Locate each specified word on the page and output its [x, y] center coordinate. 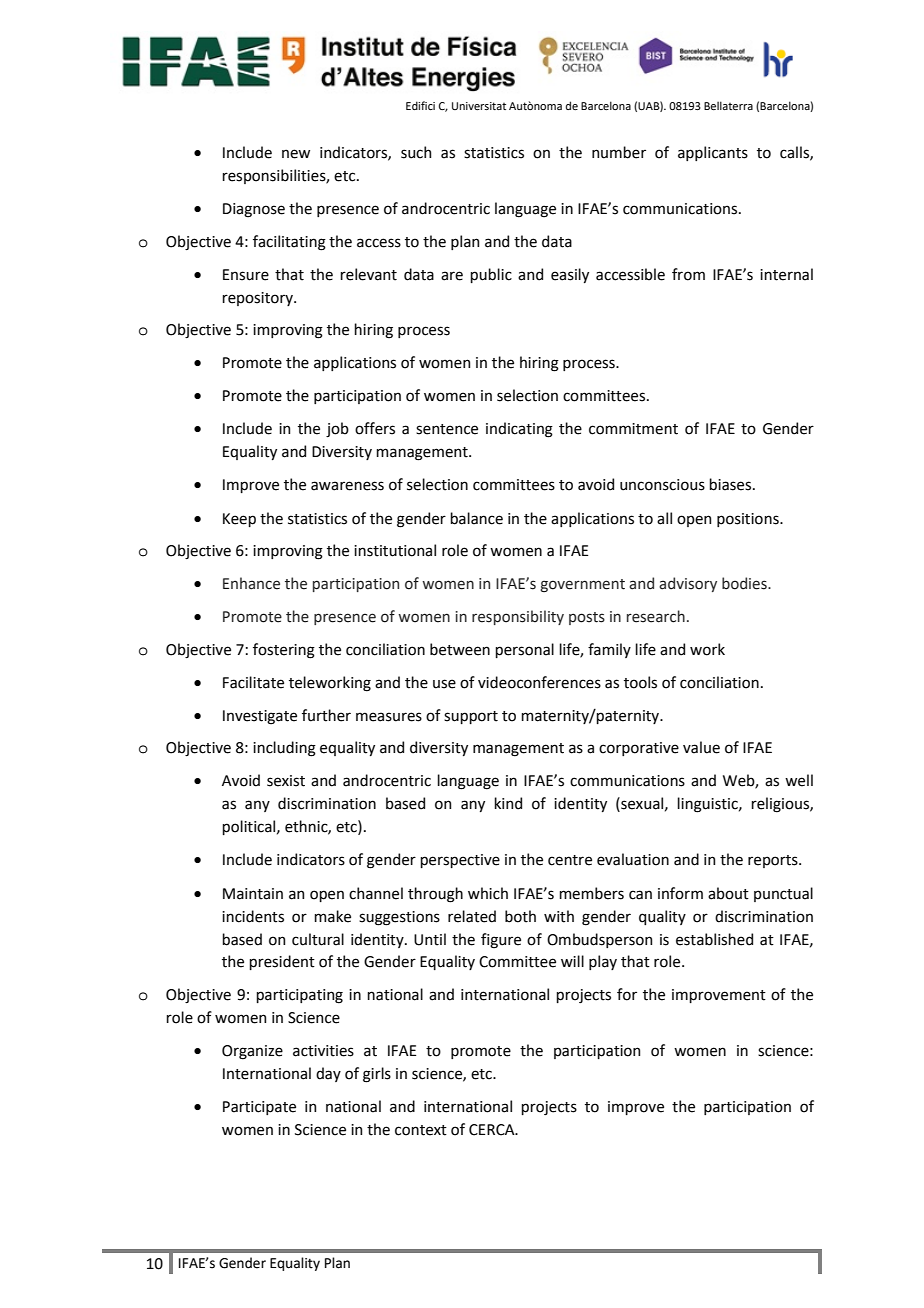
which [488, 893]
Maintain [253, 894]
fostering [284, 651]
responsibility [518, 617]
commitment [633, 429]
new [296, 154]
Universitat [479, 106]
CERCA [493, 1130]
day [328, 1074]
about [728, 893]
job [337, 429]
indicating [519, 430]
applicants [713, 153]
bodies [745, 583]
